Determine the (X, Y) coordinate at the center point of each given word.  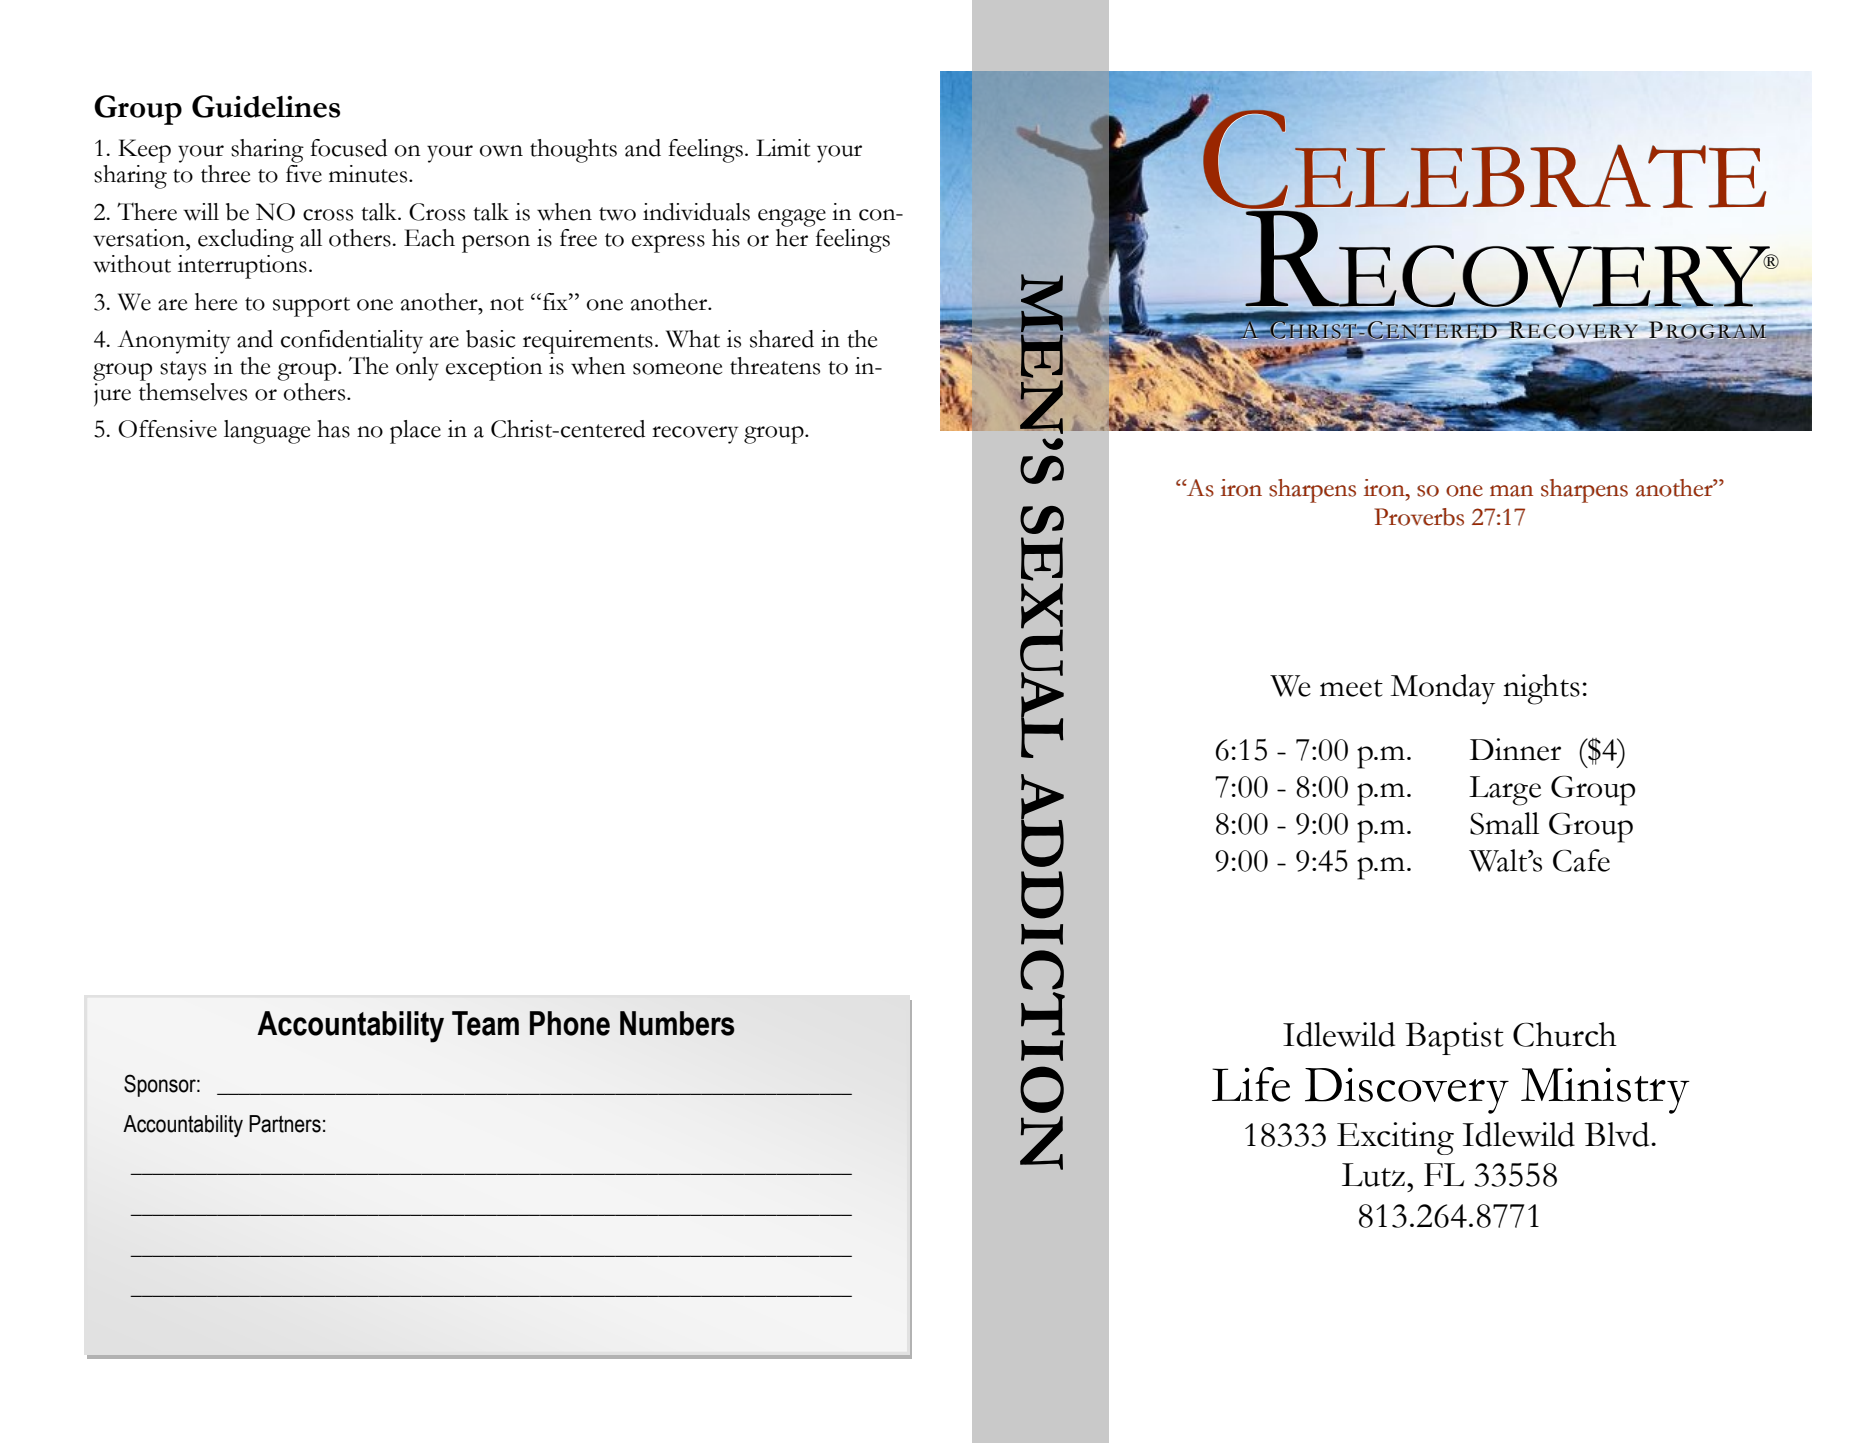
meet (1351, 688)
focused (348, 148)
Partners (285, 1124)
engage (792, 218)
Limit (783, 148)
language (267, 432)
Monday (1442, 689)
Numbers (677, 1023)
